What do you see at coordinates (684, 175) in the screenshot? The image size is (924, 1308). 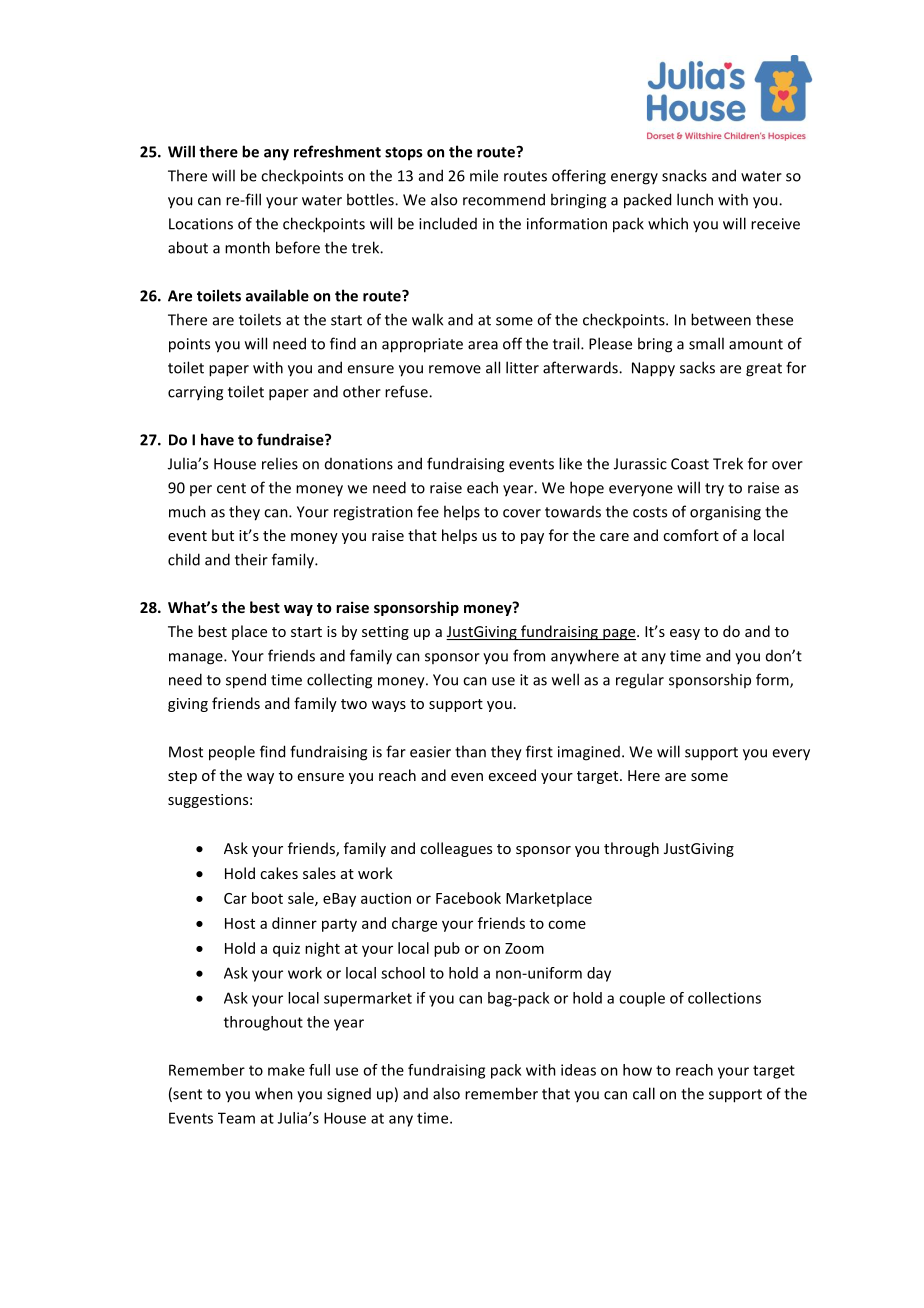 I see `snacks` at bounding box center [684, 175].
